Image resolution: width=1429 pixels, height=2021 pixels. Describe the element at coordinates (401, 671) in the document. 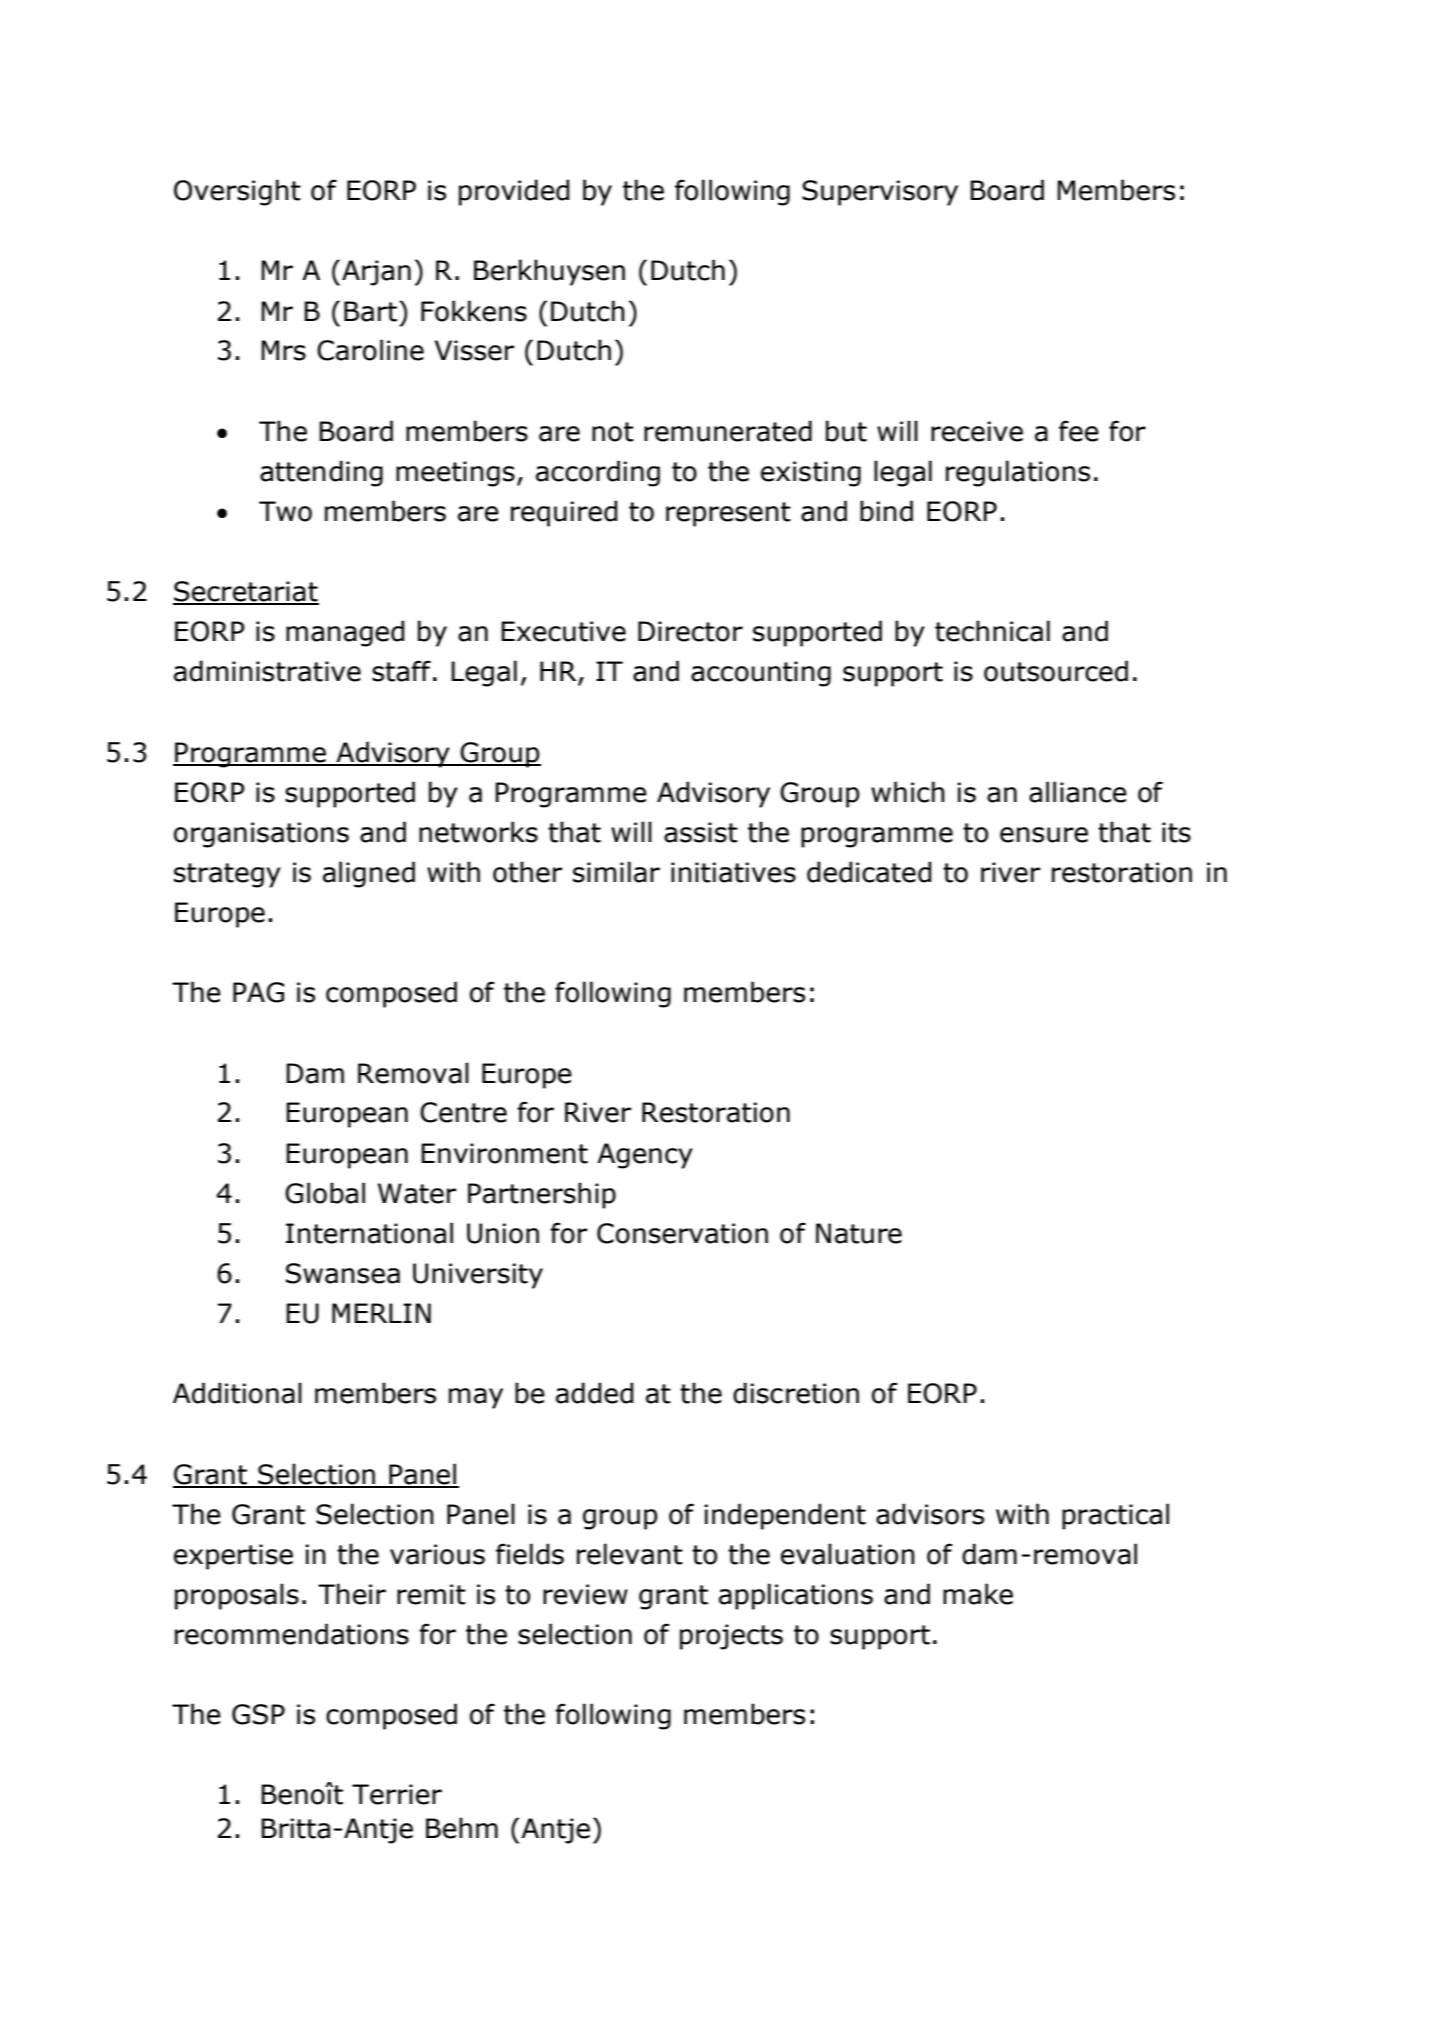

I see `staff` at that location.
